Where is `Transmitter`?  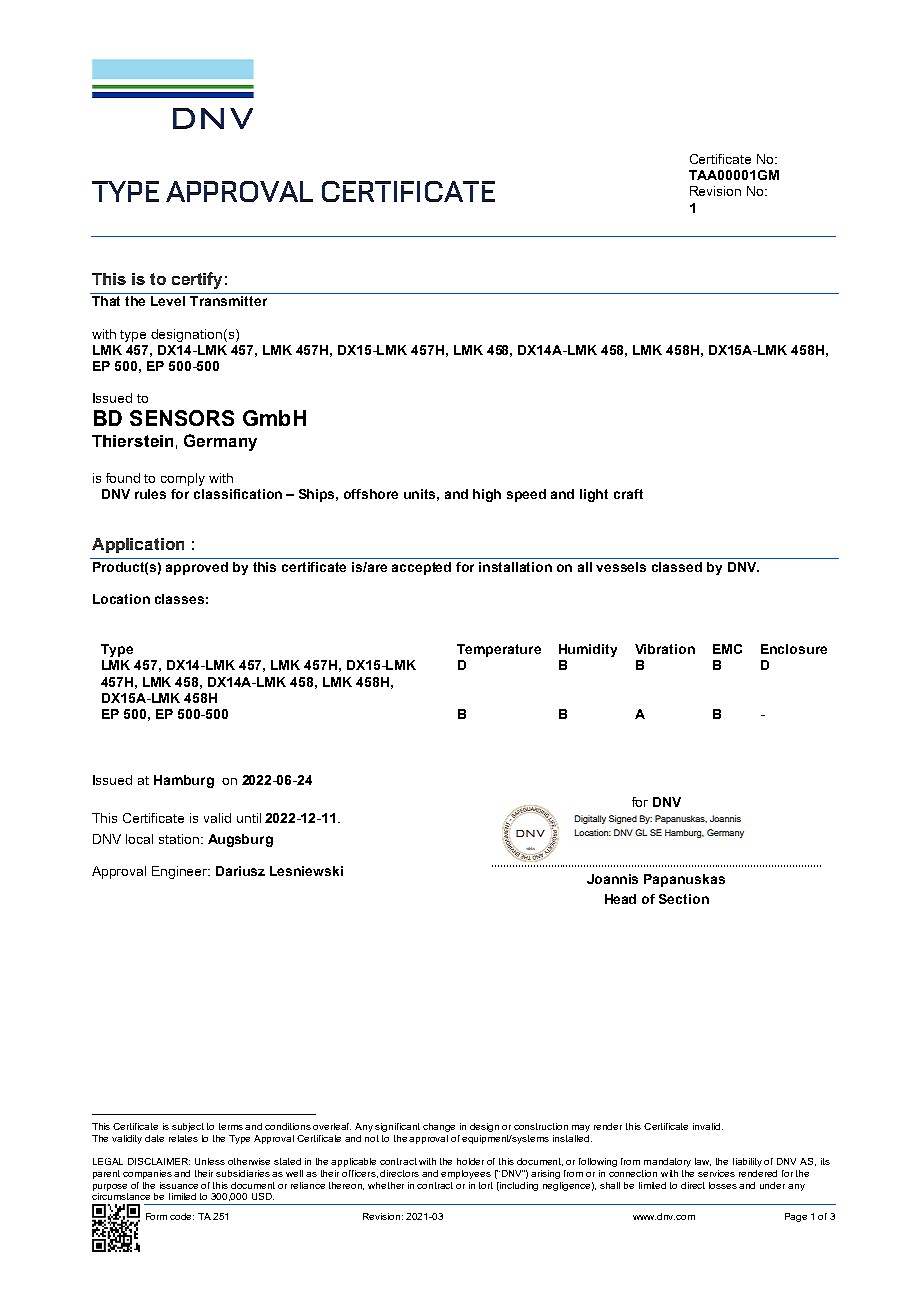
Transmitter is located at coordinates (228, 301).
